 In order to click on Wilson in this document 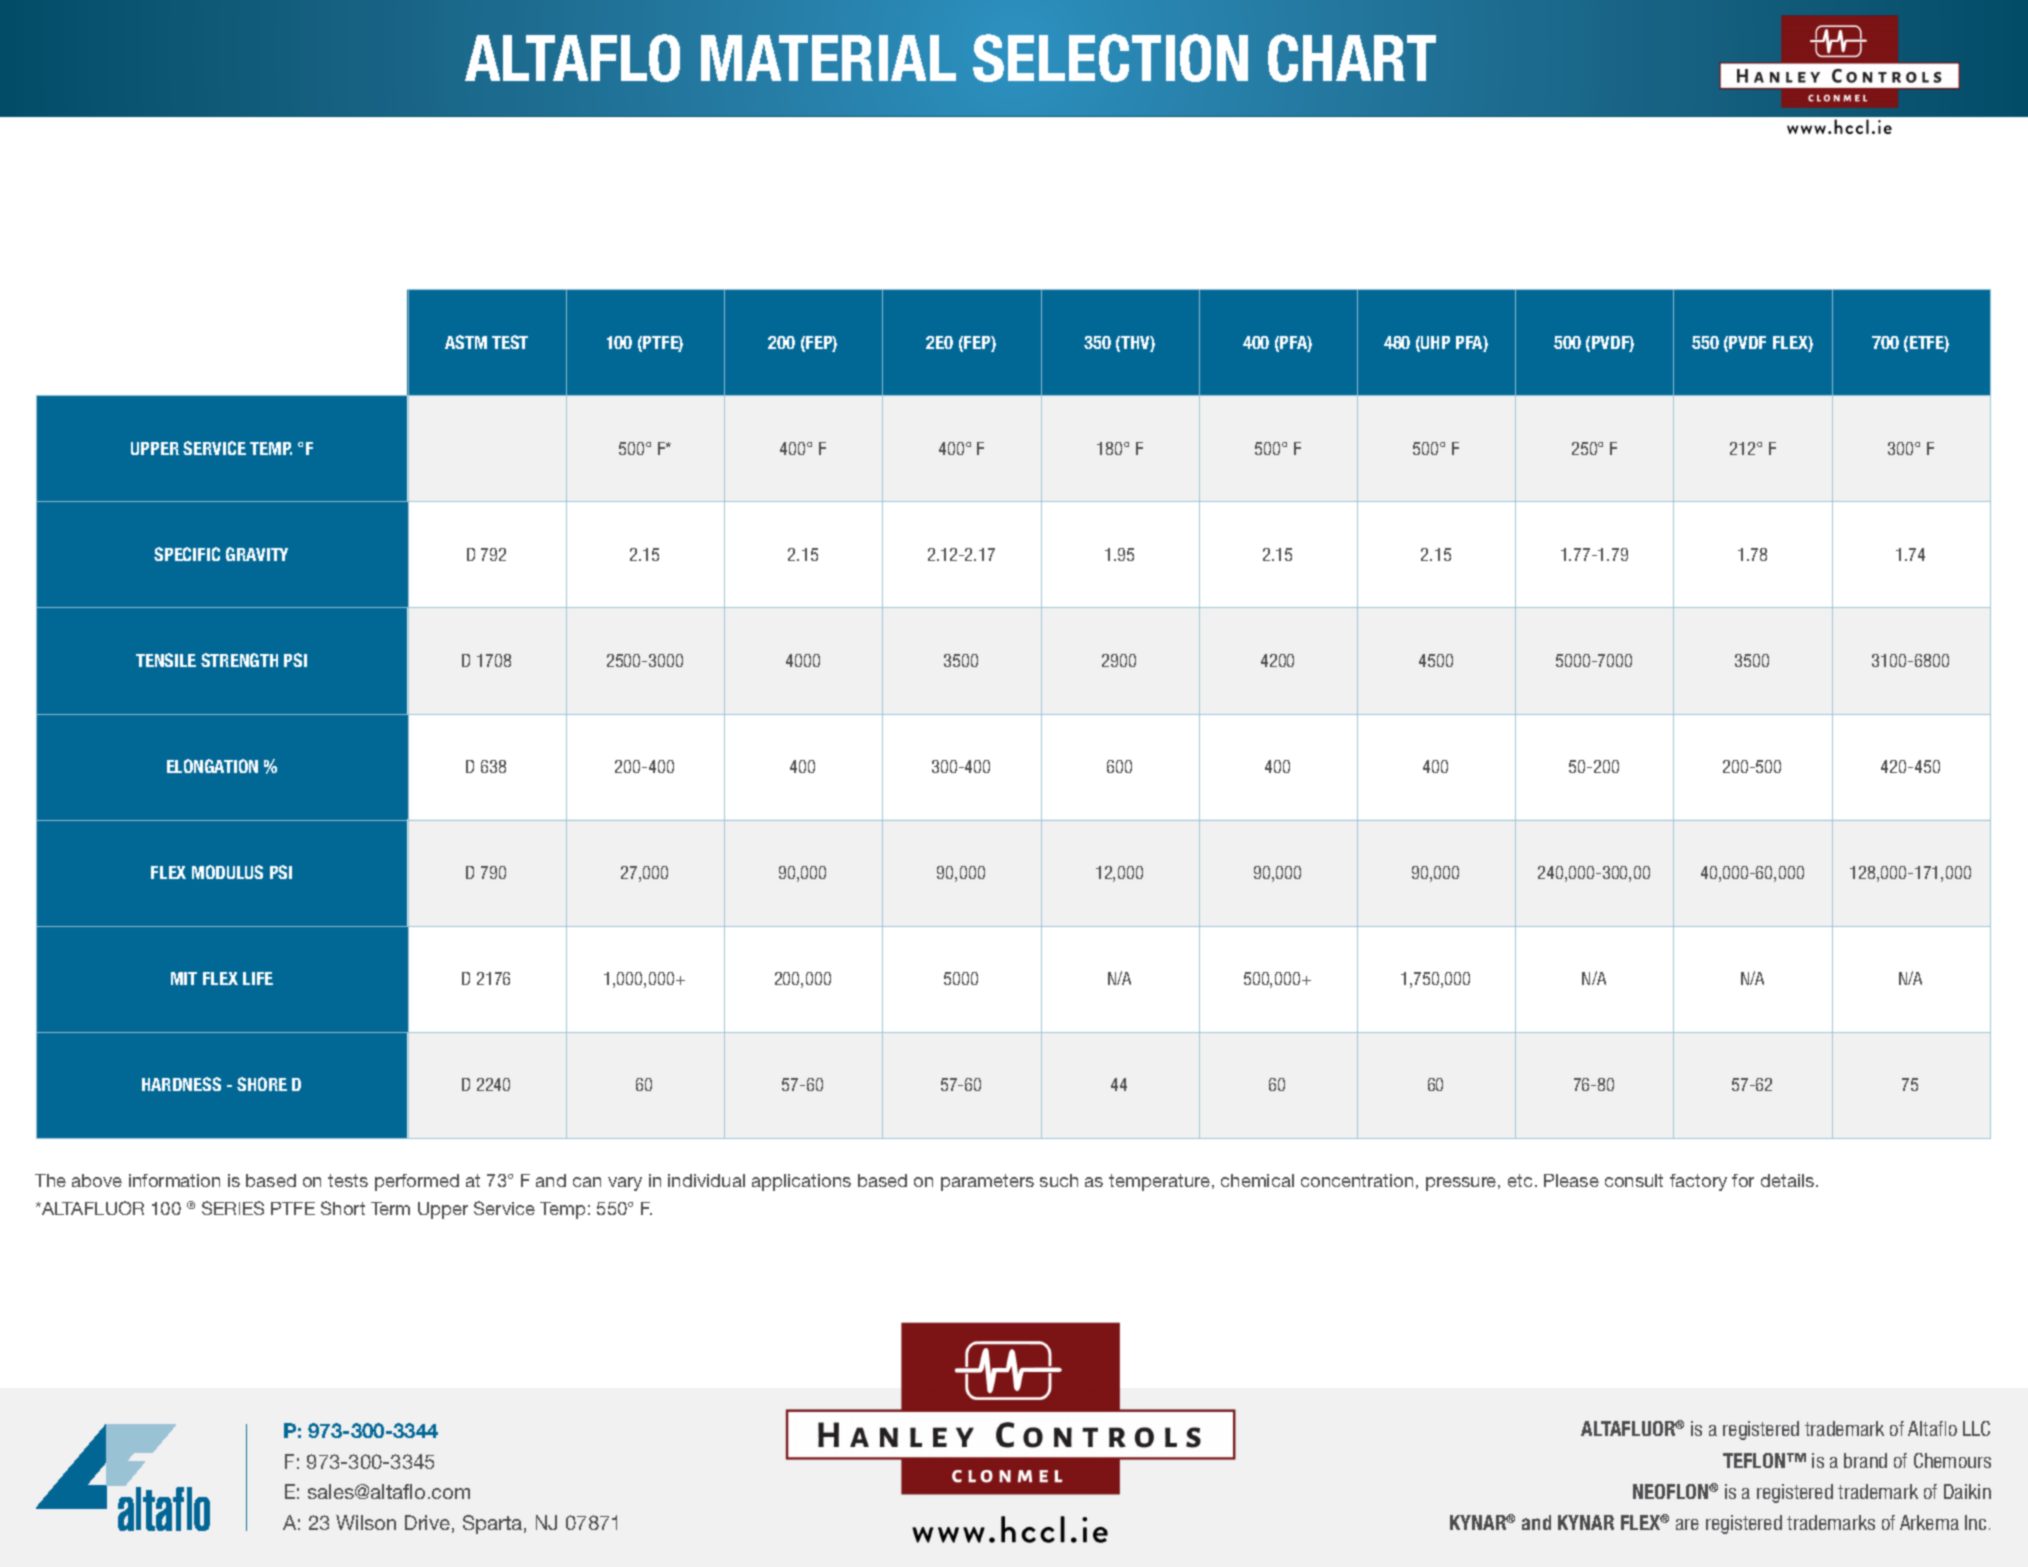, I will do `click(366, 1522)`.
